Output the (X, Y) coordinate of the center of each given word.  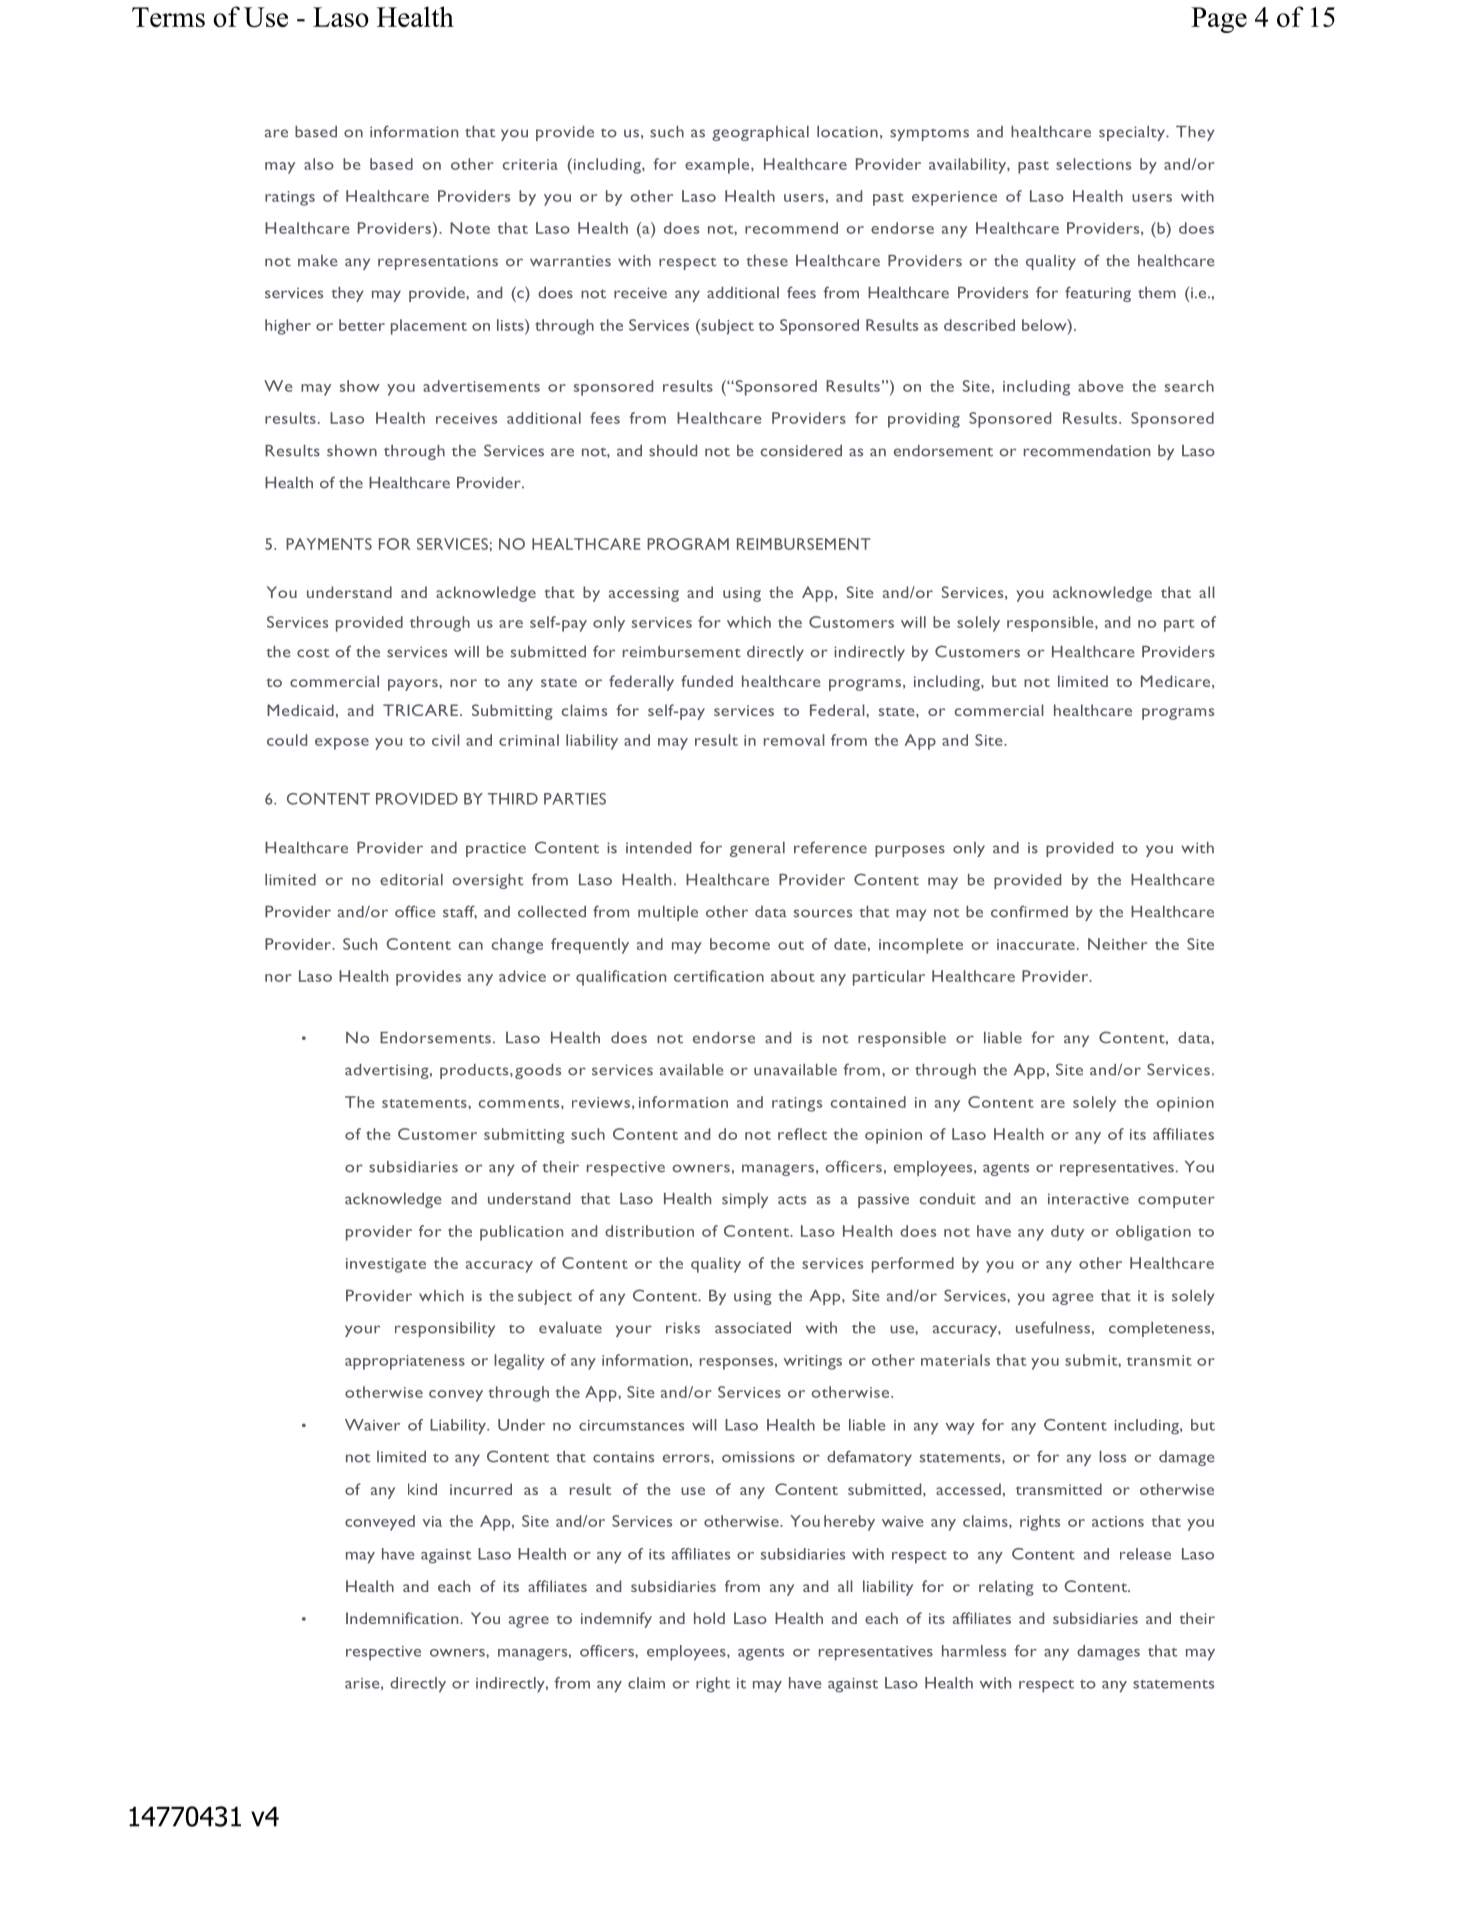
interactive (1088, 1199)
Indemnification (403, 1618)
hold (709, 1618)
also (319, 164)
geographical (760, 133)
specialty (1133, 133)
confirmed (1029, 911)
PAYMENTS (329, 544)
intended (658, 848)
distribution (649, 1231)
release (1145, 1554)
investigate (386, 1265)
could (287, 740)
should (673, 451)
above (1101, 386)
